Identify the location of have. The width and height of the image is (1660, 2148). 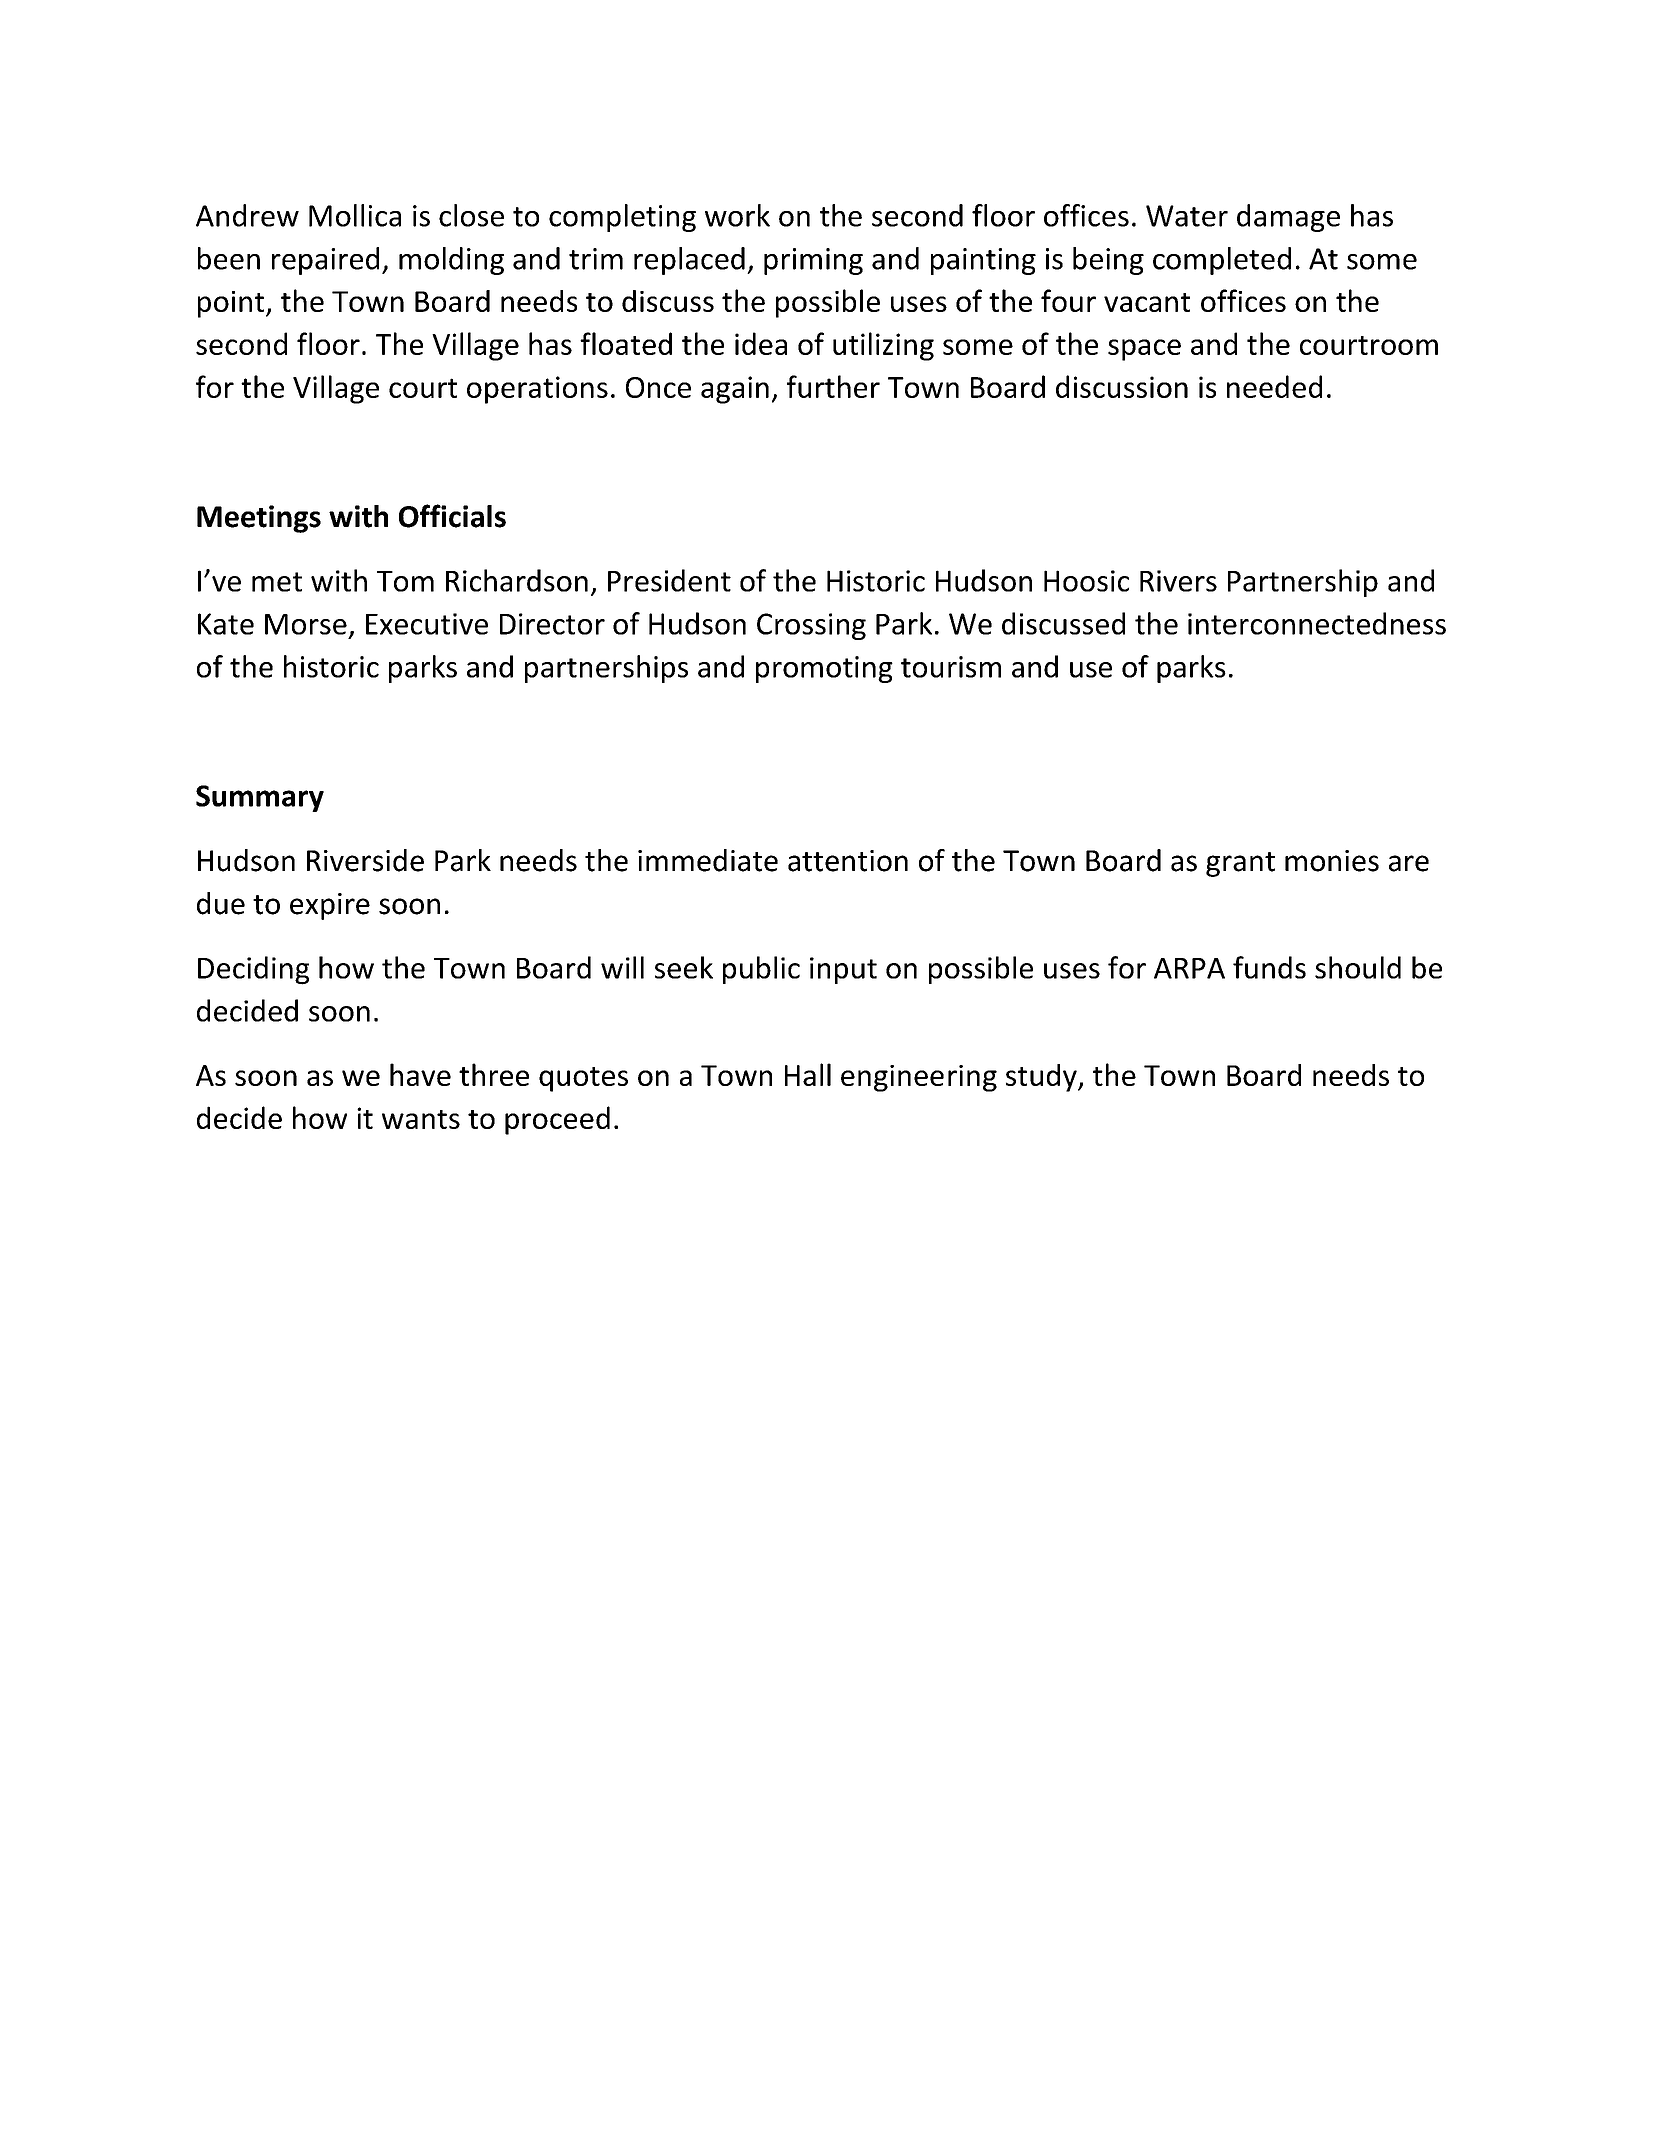
(420, 1074).
